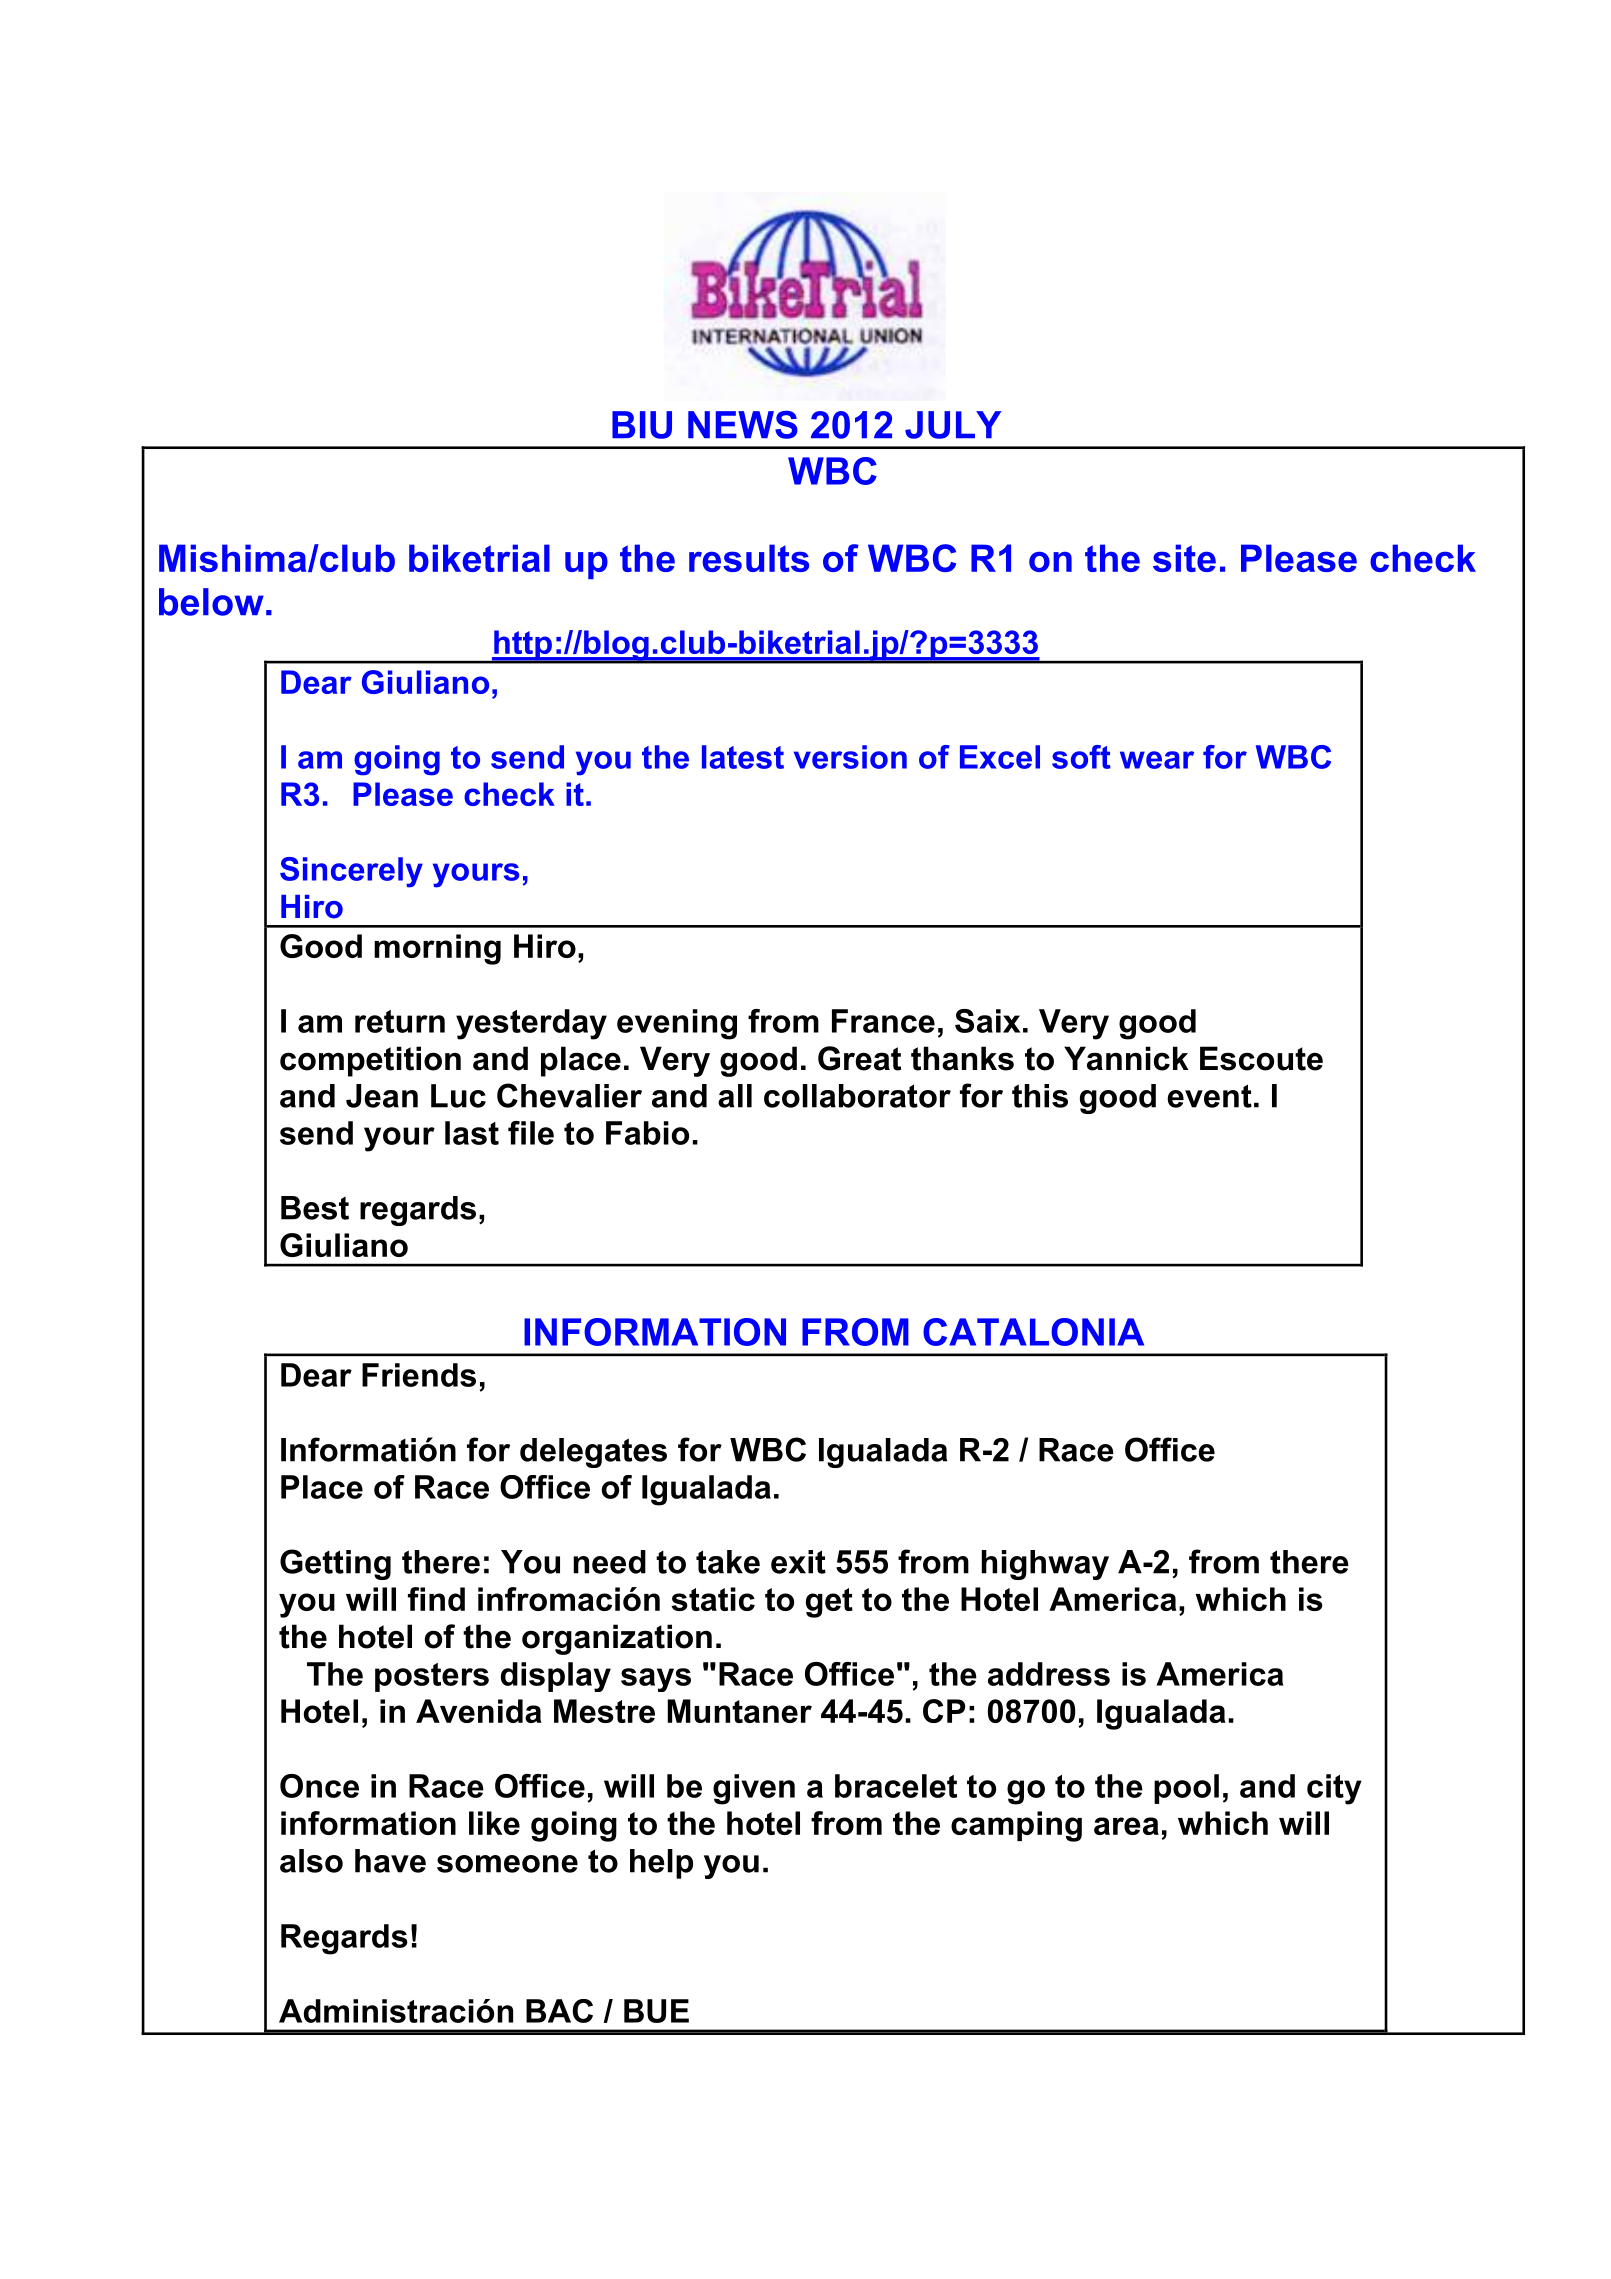 The width and height of the page is (1611, 2279). I want to click on also, so click(311, 1861).
